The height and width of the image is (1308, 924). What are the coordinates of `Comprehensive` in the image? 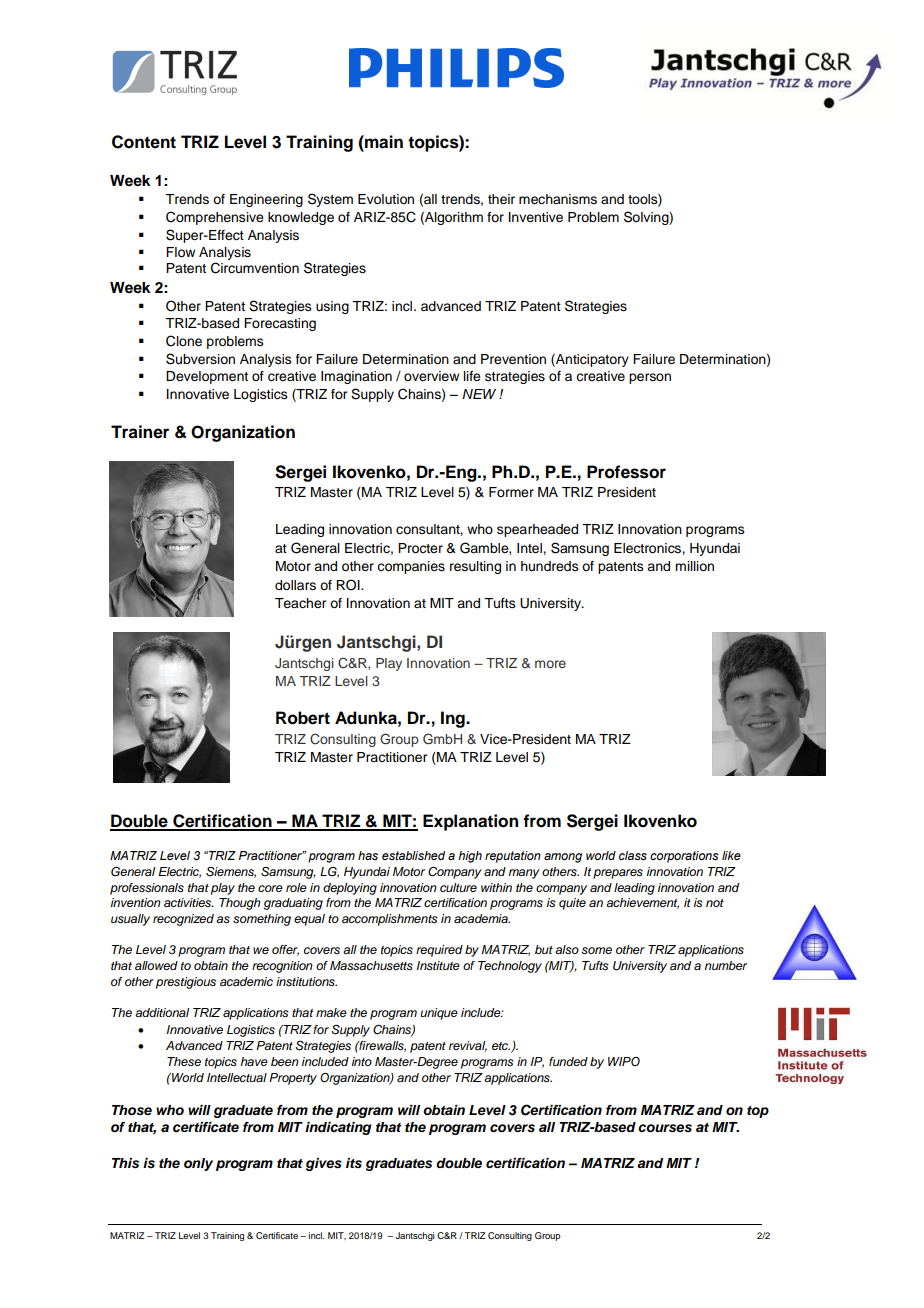 It's located at (215, 218).
